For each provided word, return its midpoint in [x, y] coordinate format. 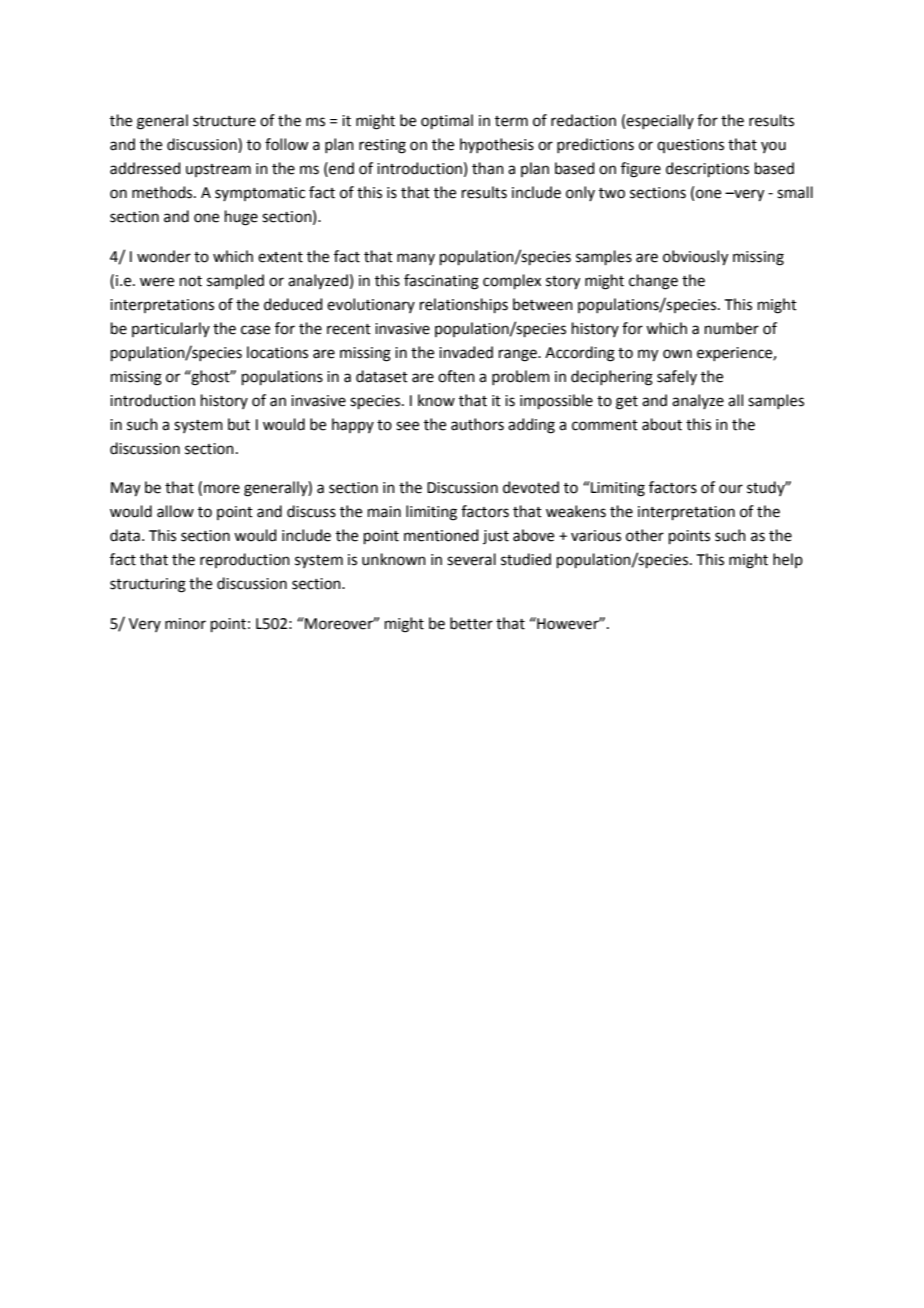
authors [477, 424]
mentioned [441, 535]
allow [175, 511]
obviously [695, 258]
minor [185, 624]
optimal [447, 121]
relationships [464, 305]
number [732, 328]
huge [241, 218]
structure [224, 121]
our [731, 489]
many [416, 259]
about [662, 424]
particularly [171, 329]
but [239, 424]
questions [690, 146]
